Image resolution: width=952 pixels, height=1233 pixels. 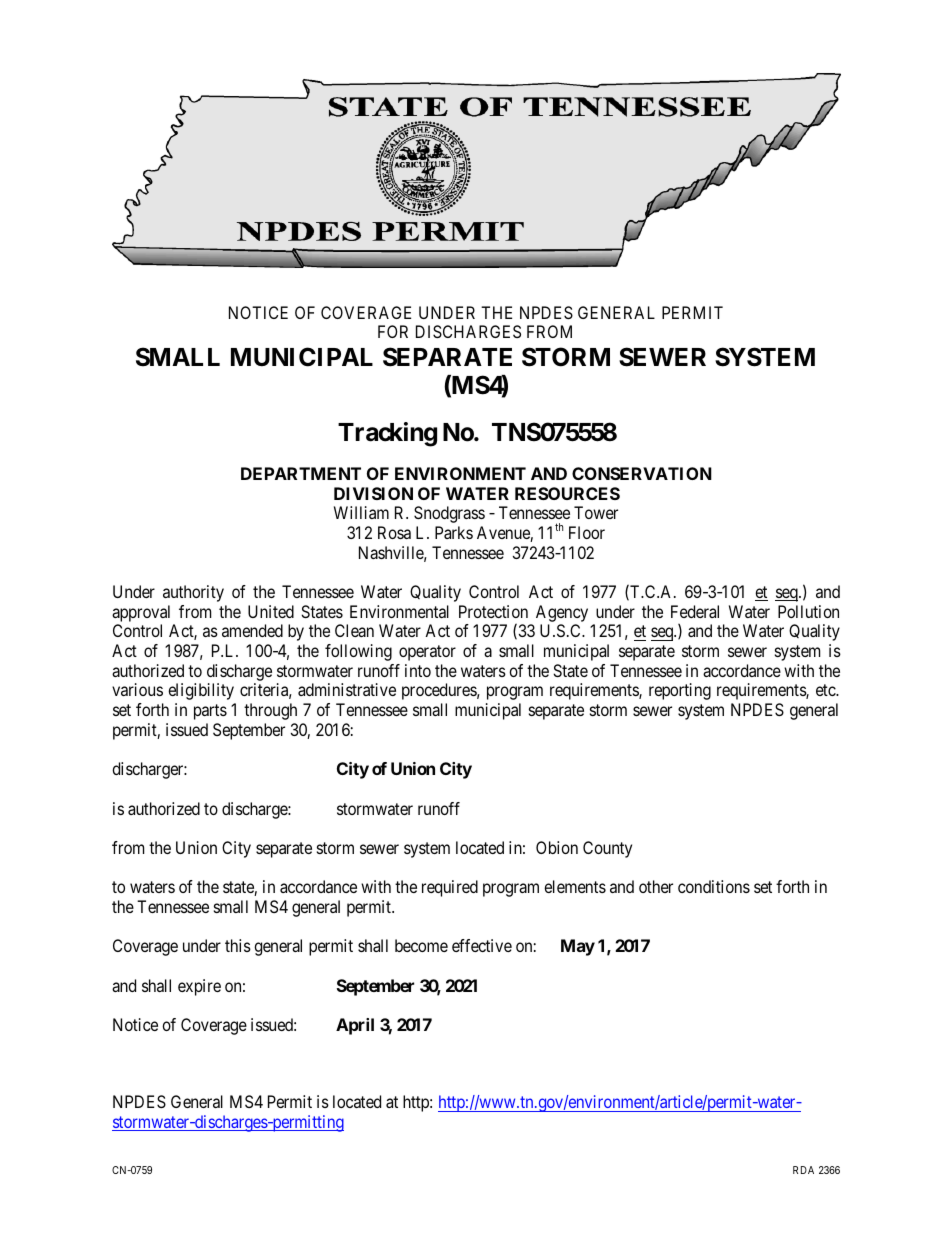 I want to click on required, so click(x=450, y=888).
